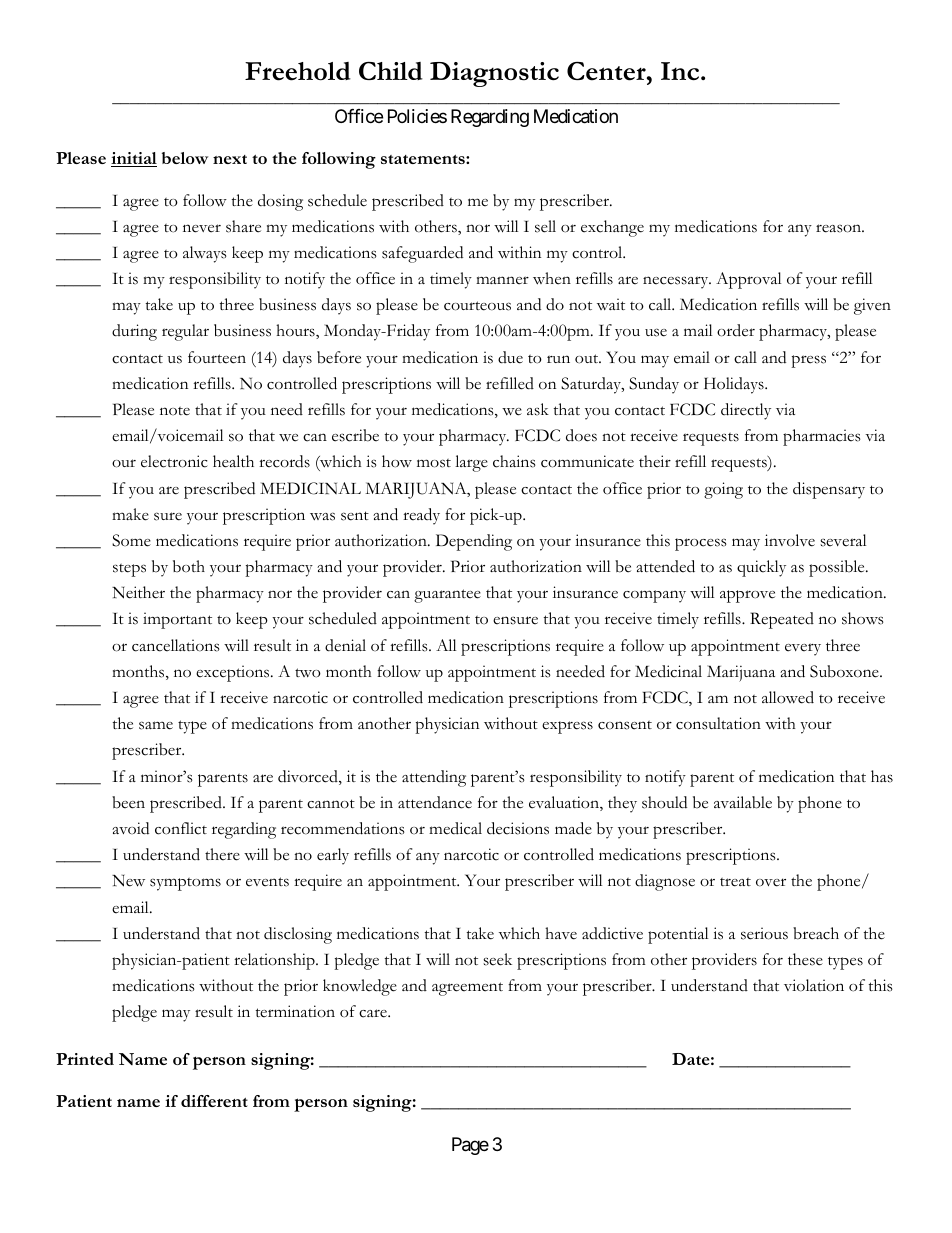  What do you see at coordinates (771, 882) in the page?
I see `over` at bounding box center [771, 882].
